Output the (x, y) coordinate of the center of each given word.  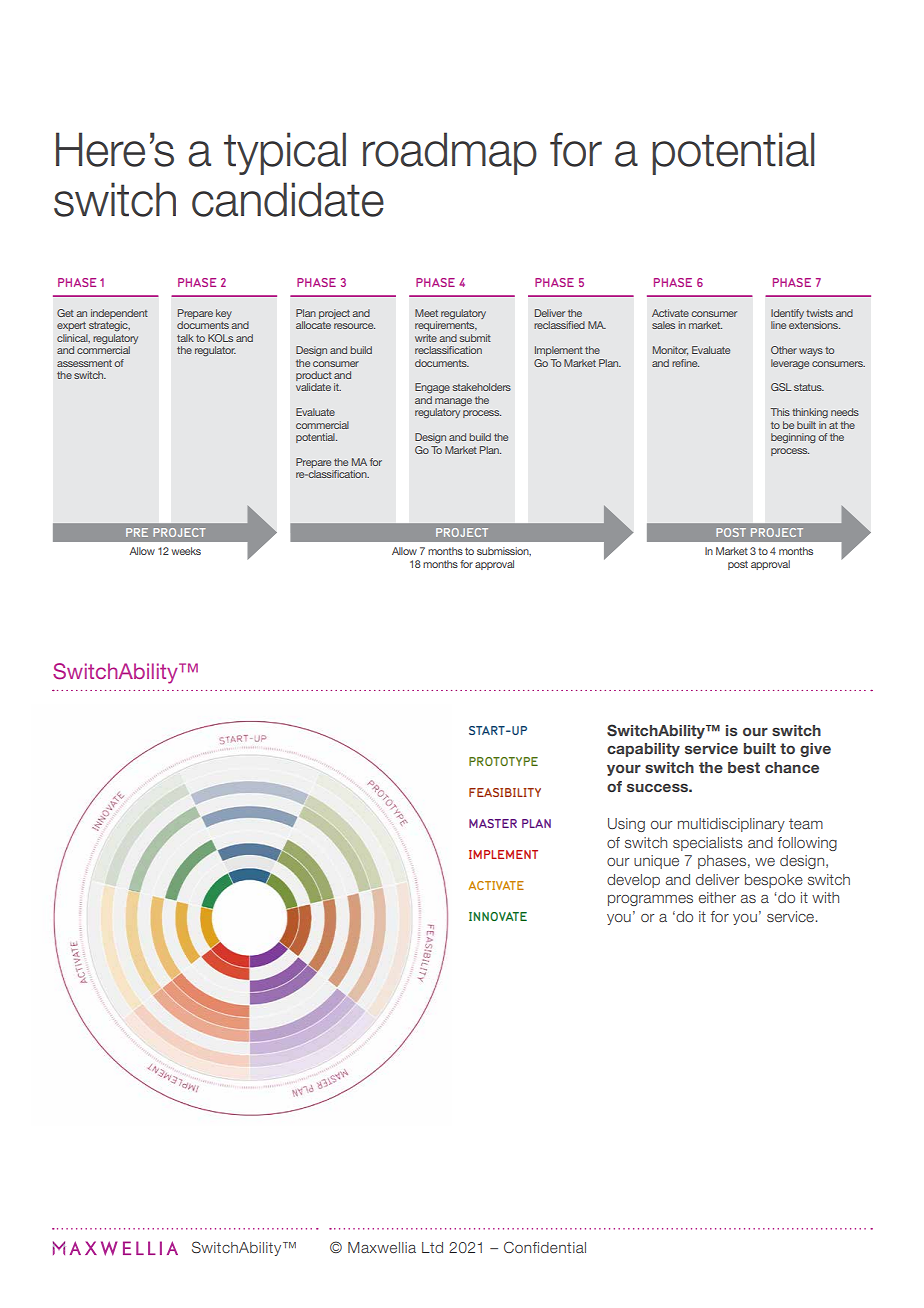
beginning (793, 438)
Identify (787, 315)
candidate (288, 199)
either (717, 897)
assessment (84, 363)
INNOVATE (498, 916)
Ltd (432, 1247)
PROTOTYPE (503, 761)
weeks (186, 551)
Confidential (545, 1247)
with (825, 897)
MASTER (493, 823)
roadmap (450, 153)
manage (453, 403)
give (815, 750)
